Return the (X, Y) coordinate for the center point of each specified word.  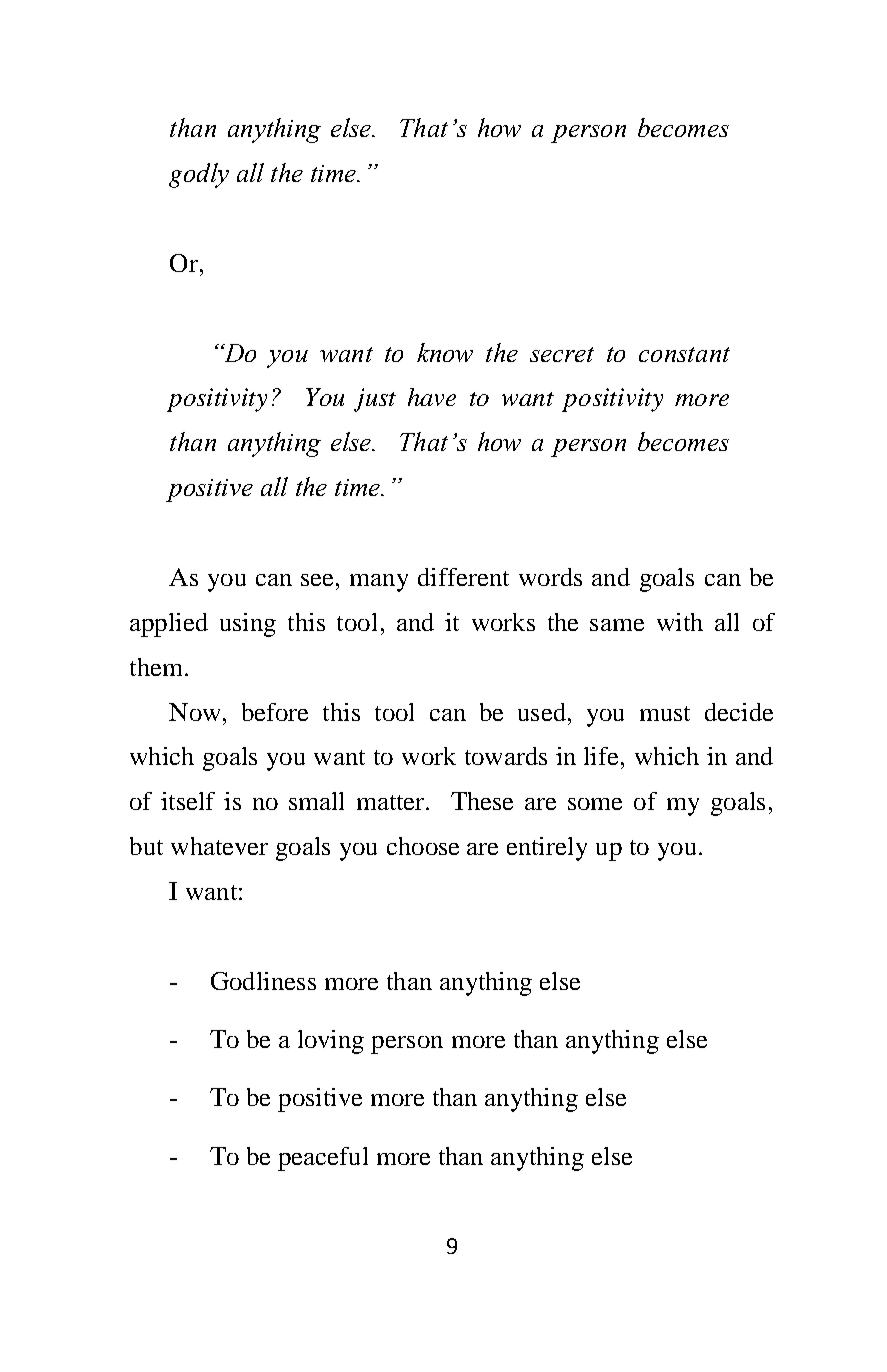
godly (199, 175)
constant (684, 354)
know (445, 352)
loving (331, 1042)
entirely (547, 849)
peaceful (323, 1159)
